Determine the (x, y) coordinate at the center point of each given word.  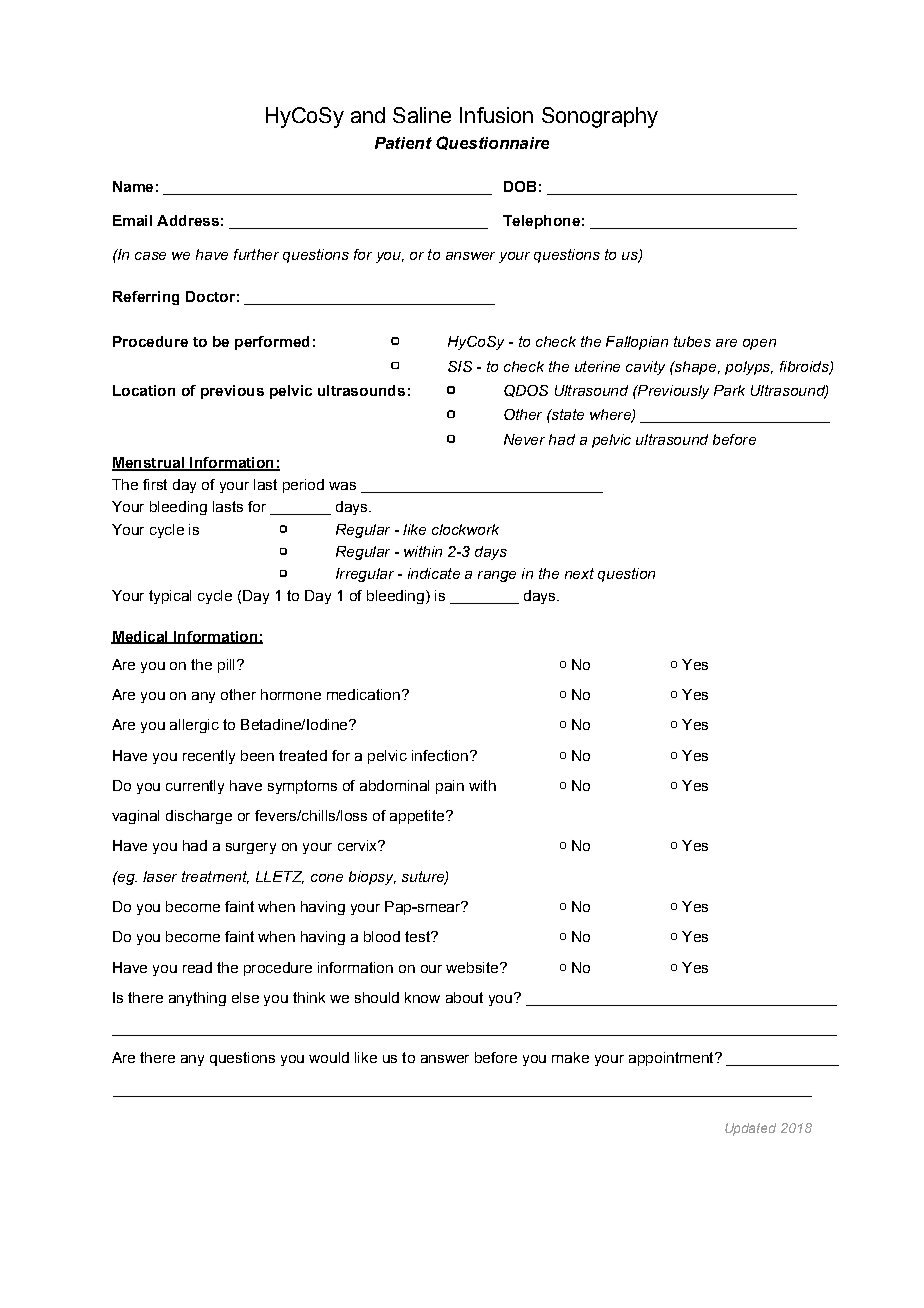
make (570, 1057)
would (329, 1057)
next (579, 573)
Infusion (496, 115)
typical (170, 597)
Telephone (541, 222)
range (497, 576)
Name (133, 186)
